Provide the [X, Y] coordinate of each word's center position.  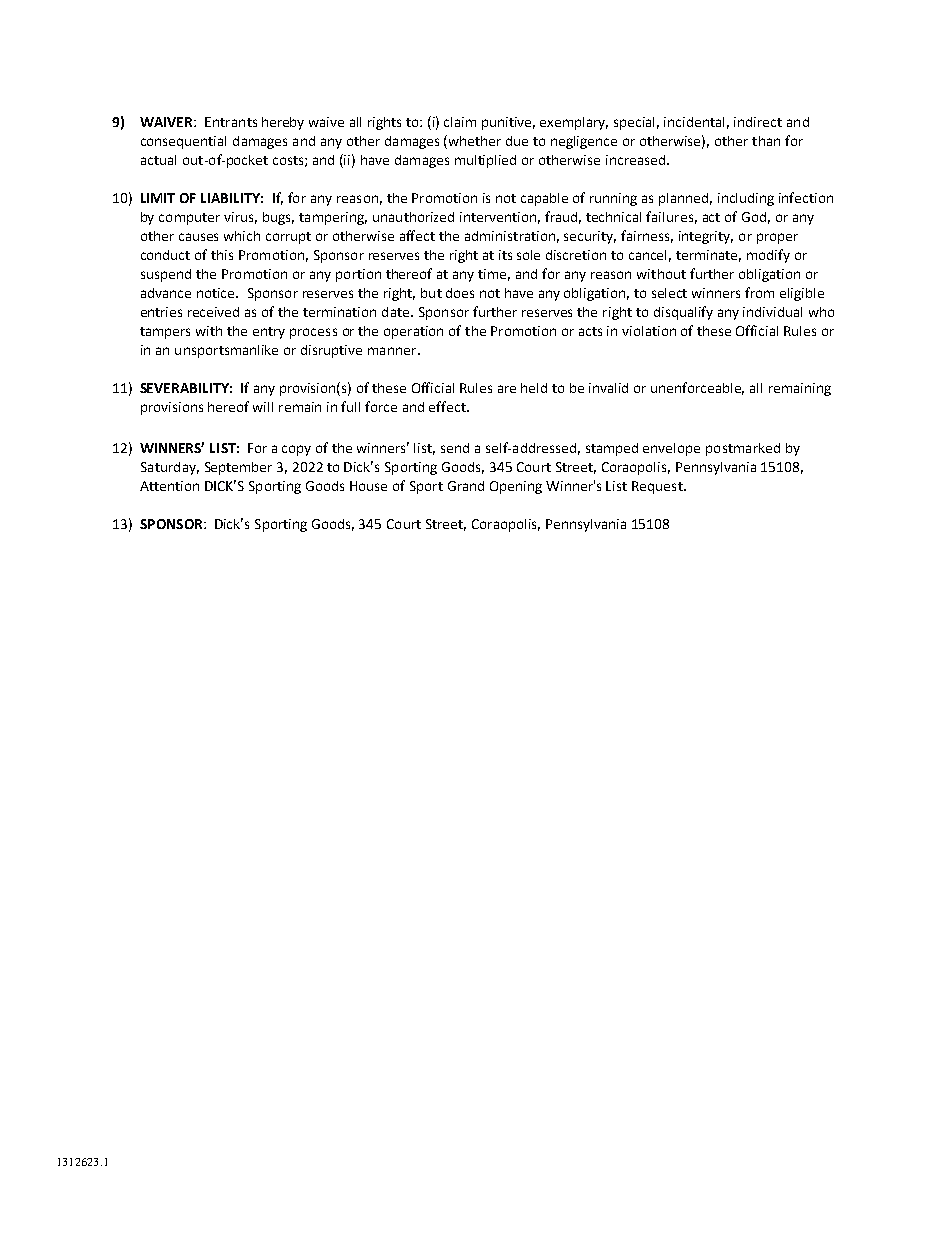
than [766, 141]
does [460, 293]
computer [189, 219]
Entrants [231, 122]
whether [475, 141]
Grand [466, 486]
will [263, 407]
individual [772, 312]
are [507, 389]
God [754, 217]
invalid [608, 388]
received [213, 312]
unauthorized [413, 217]
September [238, 468]
